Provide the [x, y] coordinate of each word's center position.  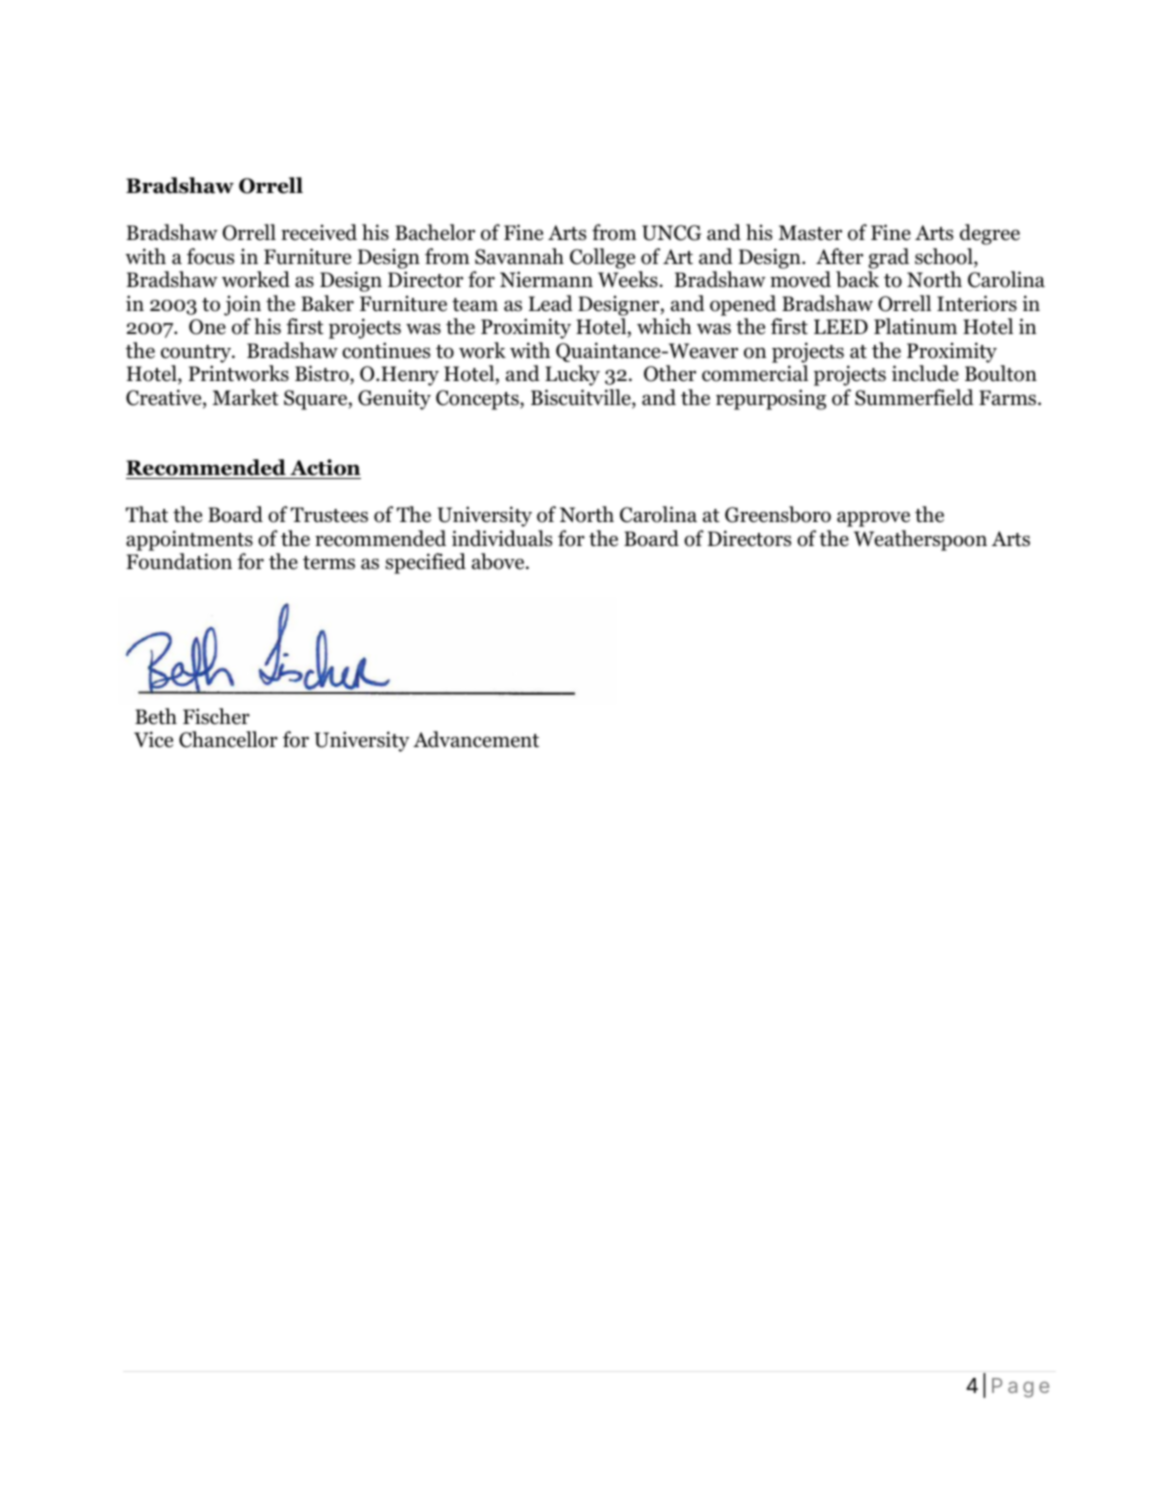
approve [873, 519]
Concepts [478, 400]
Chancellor [228, 739]
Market [246, 397]
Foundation [179, 561]
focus [210, 256]
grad [888, 258]
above [499, 561]
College [602, 258]
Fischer [216, 716]
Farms [1009, 398]
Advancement [476, 739]
